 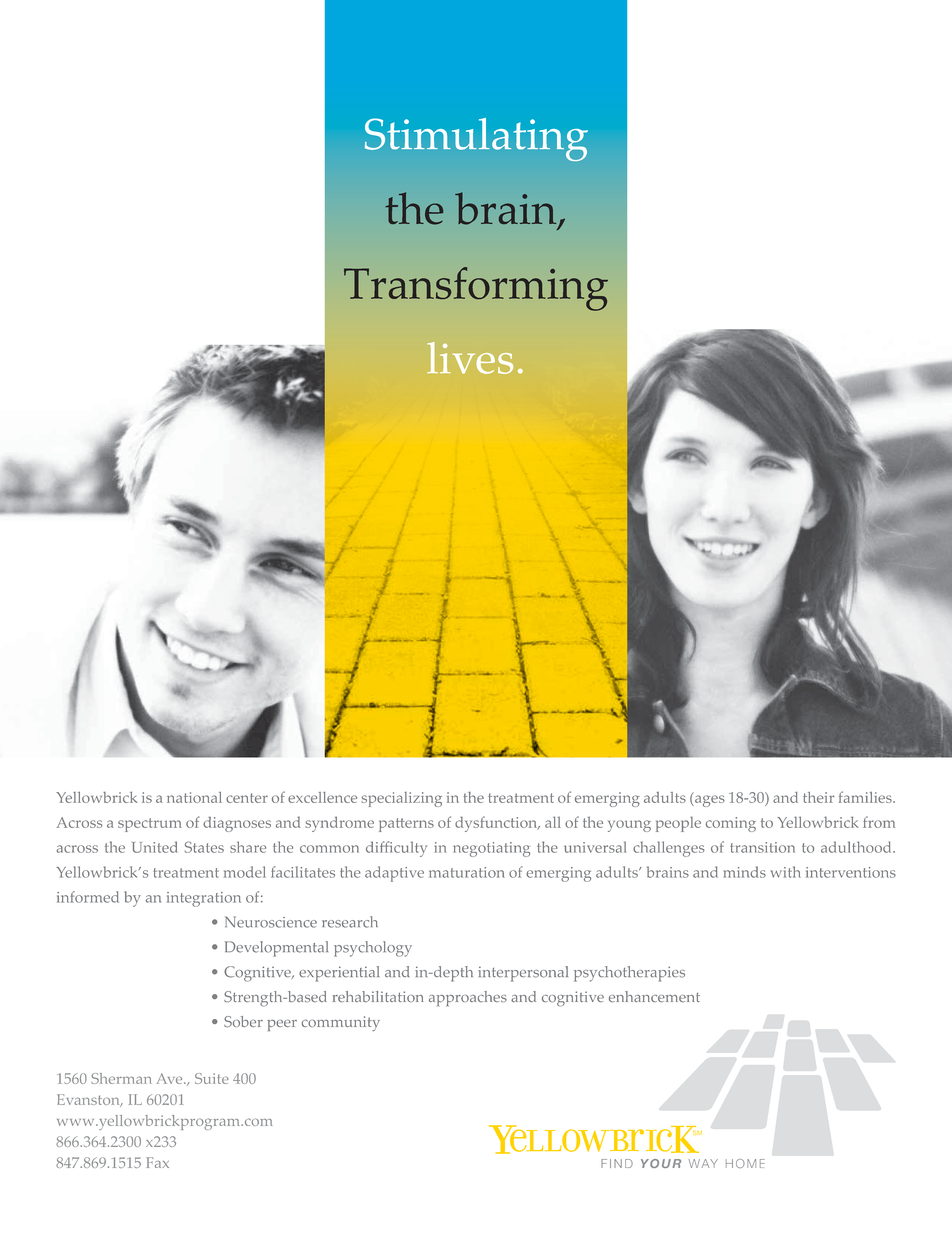 I want to click on Fax, so click(x=157, y=1162).
